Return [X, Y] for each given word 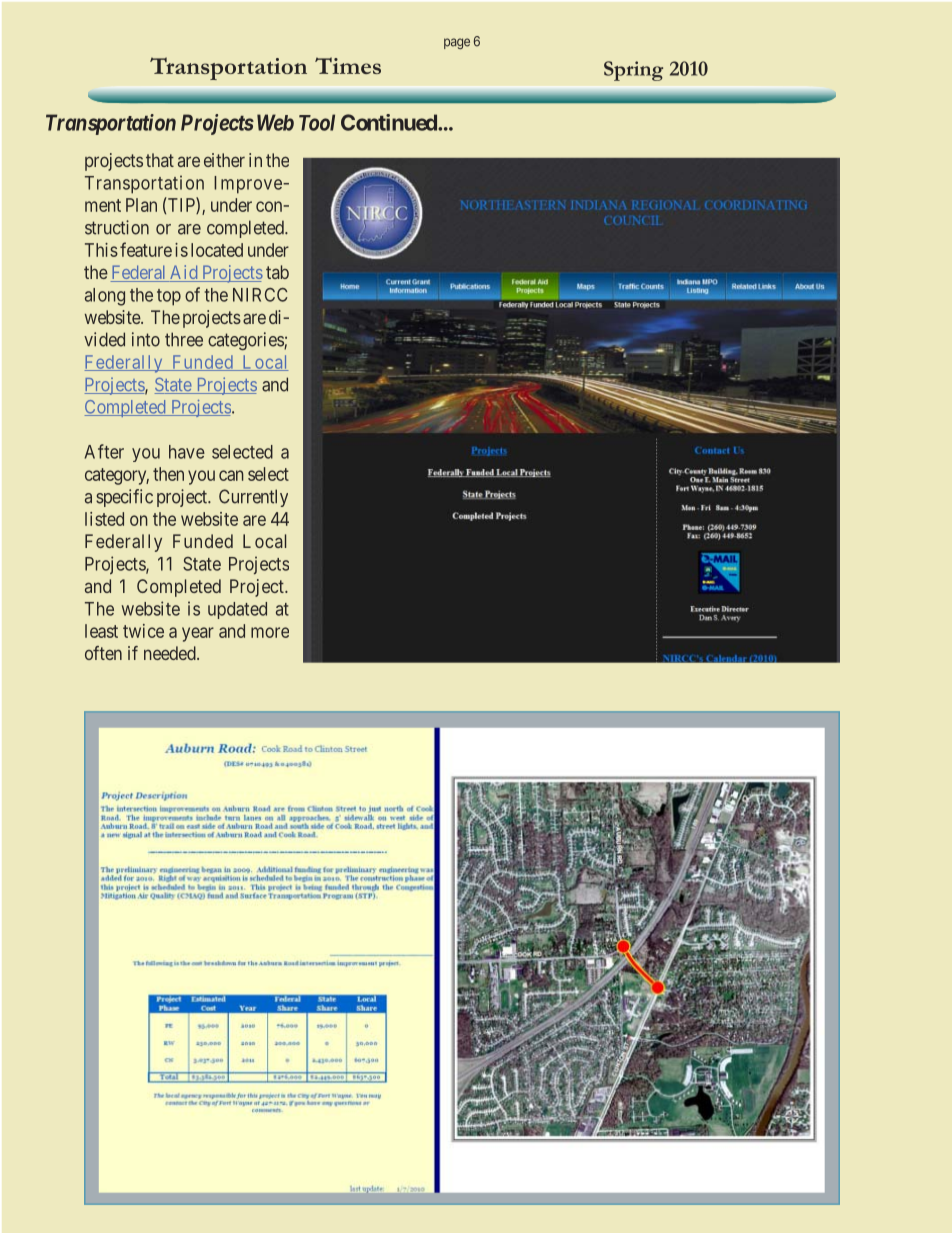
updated [237, 610]
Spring [633, 71]
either [224, 160]
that [160, 160]
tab [277, 272]
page [457, 43]
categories [246, 341]
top [169, 297]
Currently [253, 498]
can [231, 475]
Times [348, 65]
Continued [390, 122]
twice [143, 631]
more [270, 632]
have [187, 452]
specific [124, 498]
